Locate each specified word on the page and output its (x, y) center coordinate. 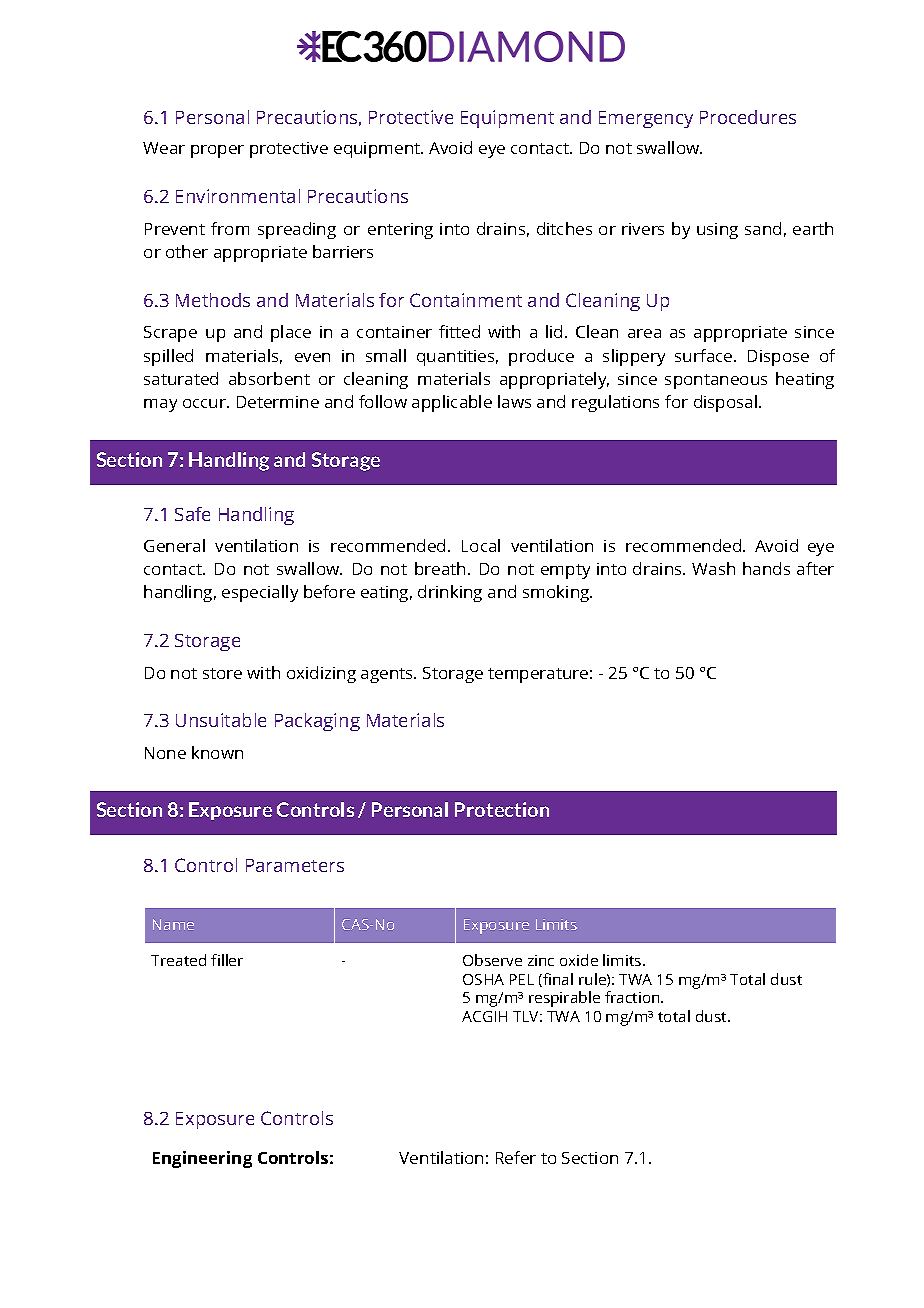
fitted (459, 331)
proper (217, 151)
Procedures (748, 117)
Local (481, 545)
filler (227, 960)
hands (766, 568)
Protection (502, 809)
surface (705, 355)
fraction (633, 997)
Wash (713, 568)
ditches (564, 228)
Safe (192, 514)
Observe (492, 960)
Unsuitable (221, 720)
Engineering (202, 1159)
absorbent (269, 378)
